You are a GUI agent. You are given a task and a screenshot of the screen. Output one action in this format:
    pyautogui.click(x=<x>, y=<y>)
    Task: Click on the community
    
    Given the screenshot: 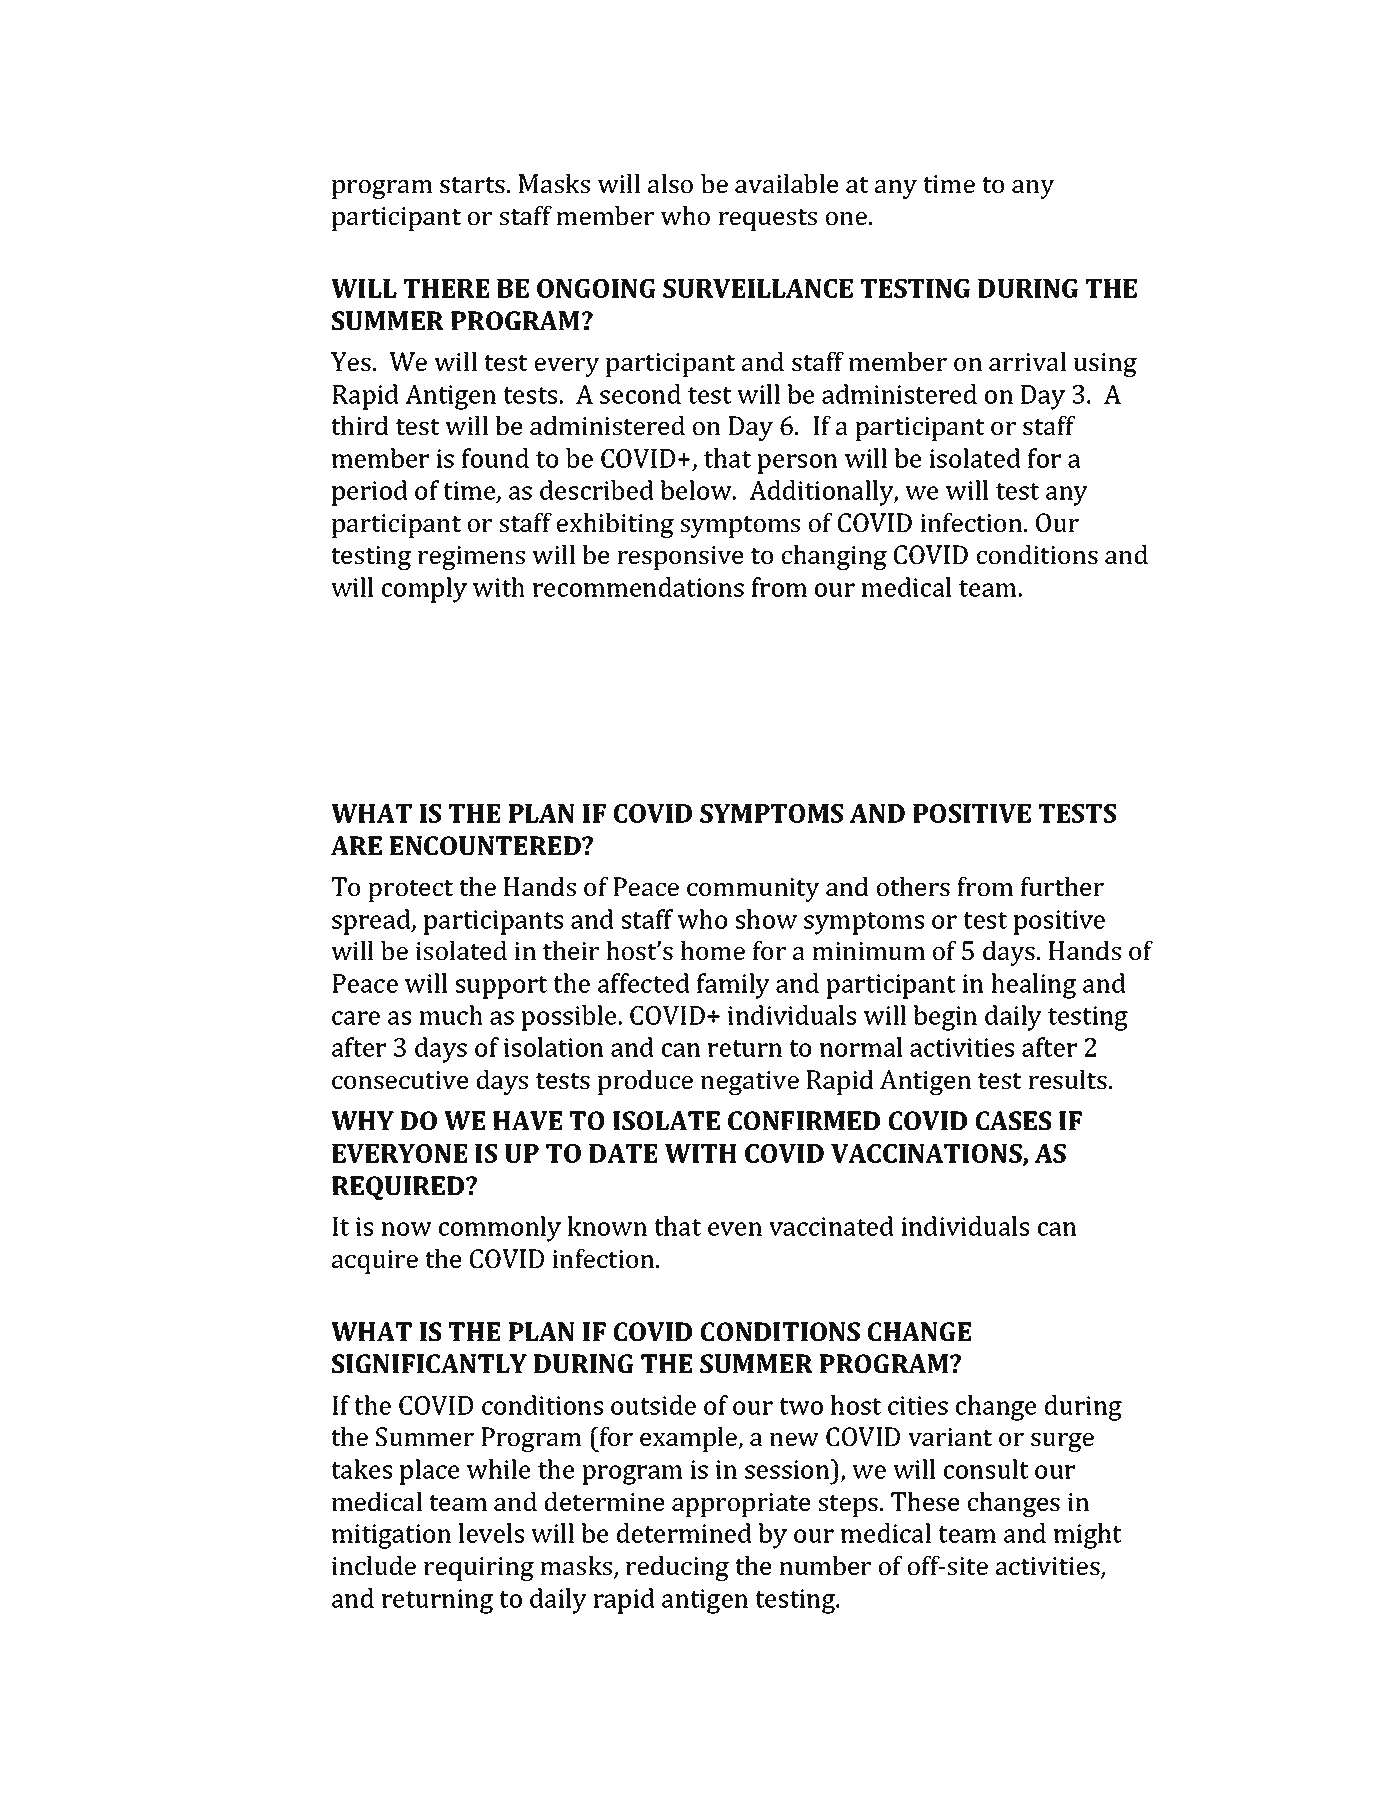 What is the action you would take?
    pyautogui.click(x=753, y=890)
